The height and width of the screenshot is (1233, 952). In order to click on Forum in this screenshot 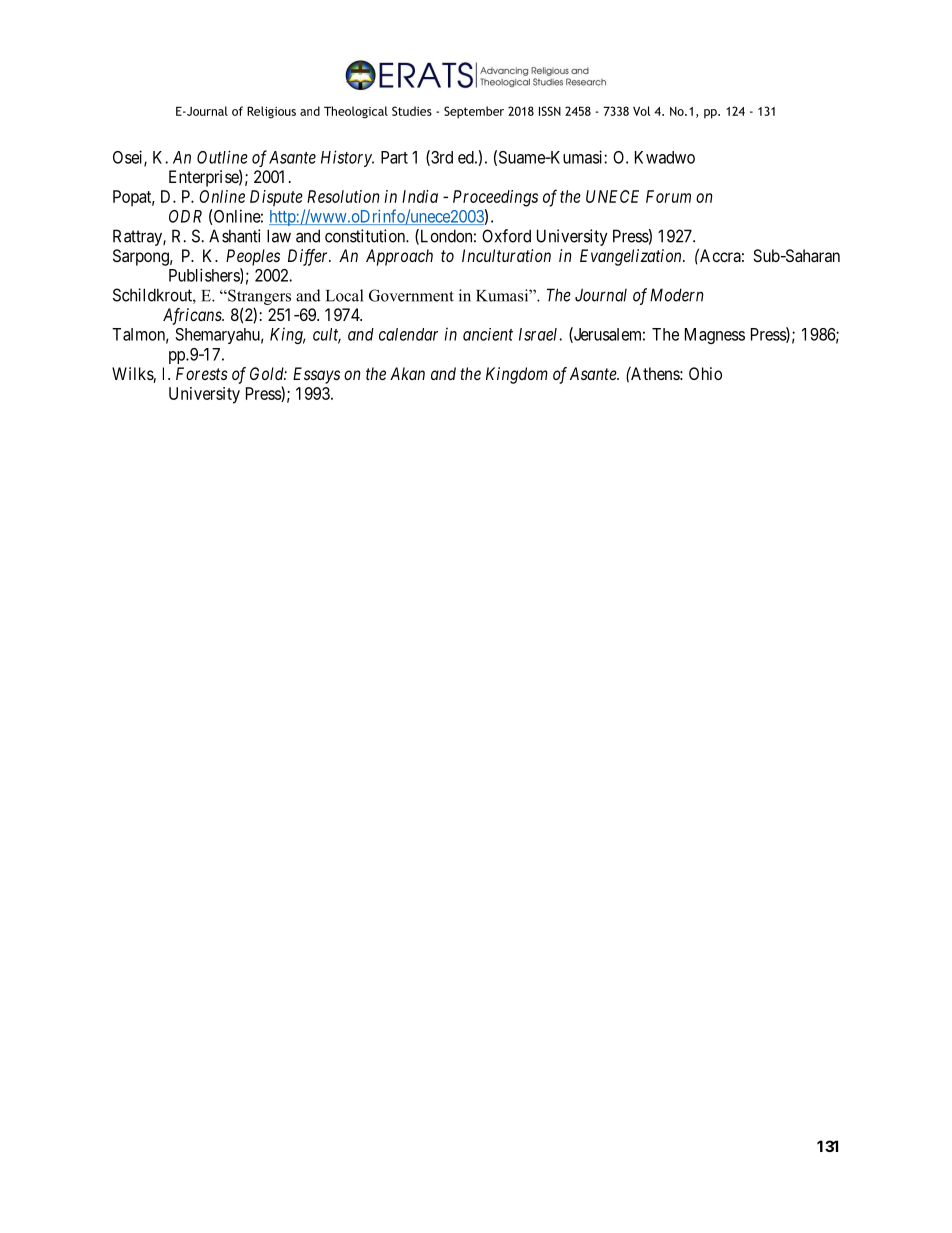, I will do `click(668, 196)`.
